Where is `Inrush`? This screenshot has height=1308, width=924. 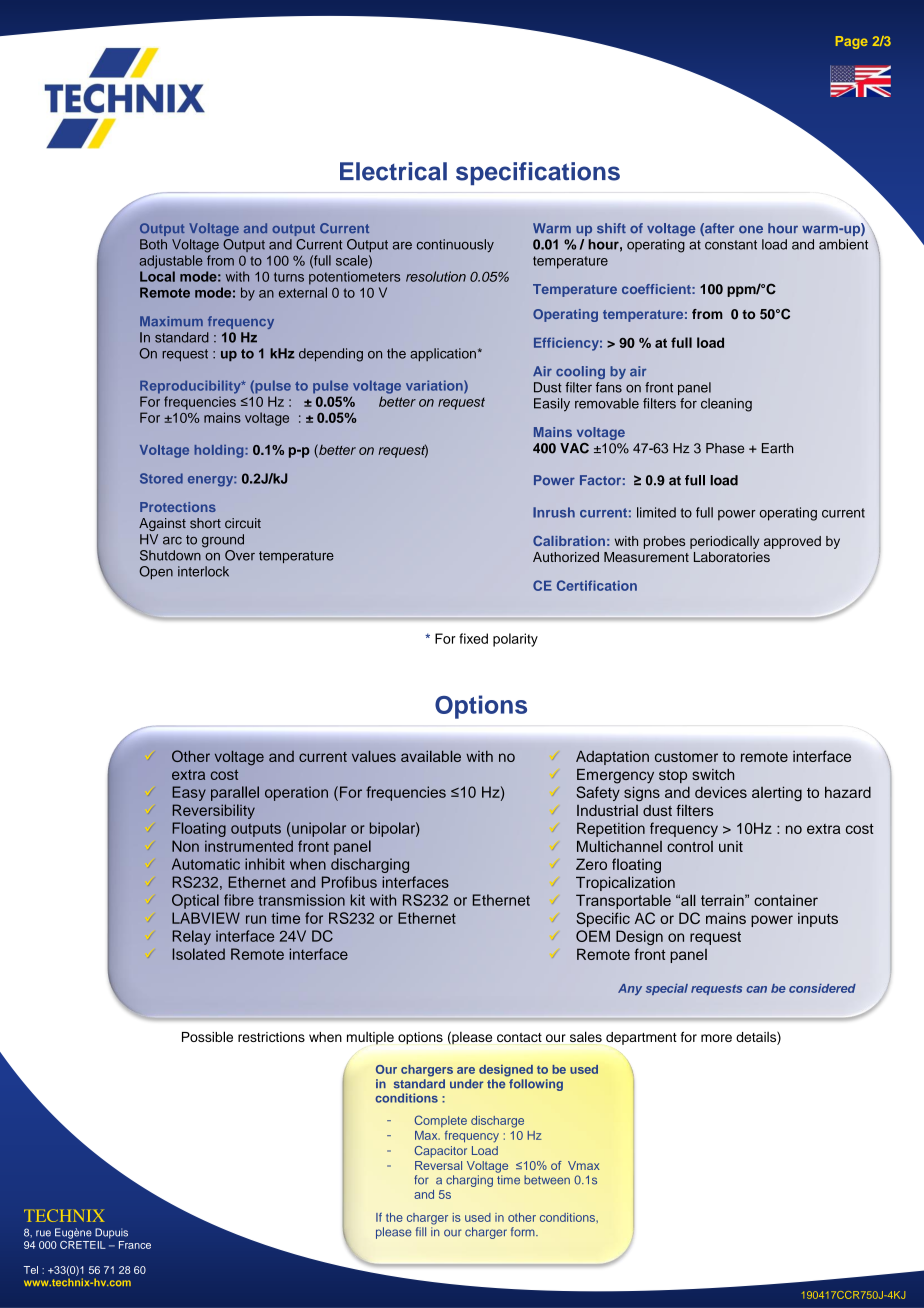 Inrush is located at coordinates (554, 512).
